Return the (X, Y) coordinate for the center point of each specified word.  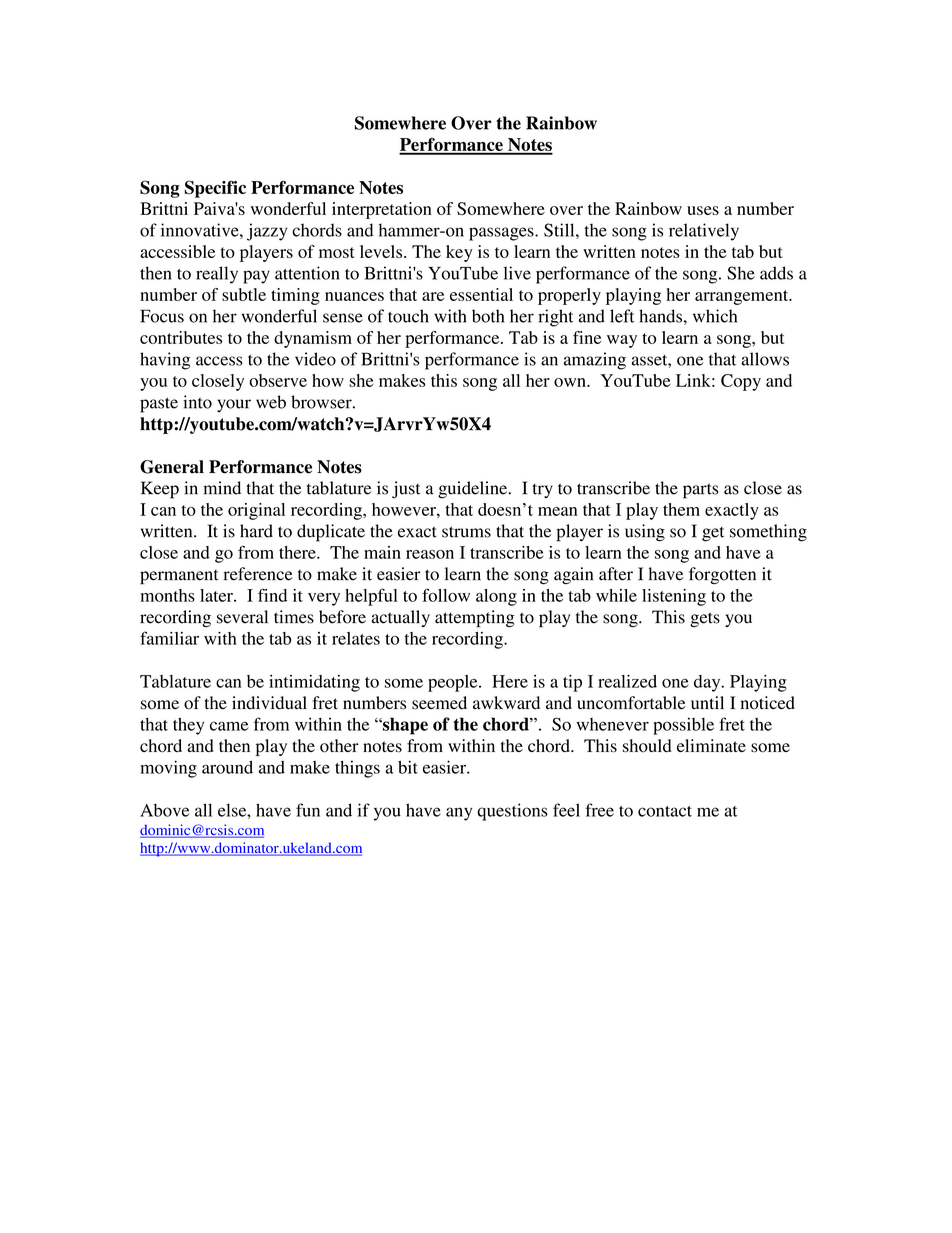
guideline (474, 490)
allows (765, 359)
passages (502, 234)
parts (701, 491)
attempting (474, 619)
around (227, 767)
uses (703, 210)
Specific (215, 189)
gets (705, 619)
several (242, 617)
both (488, 316)
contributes (181, 337)
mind (222, 488)
